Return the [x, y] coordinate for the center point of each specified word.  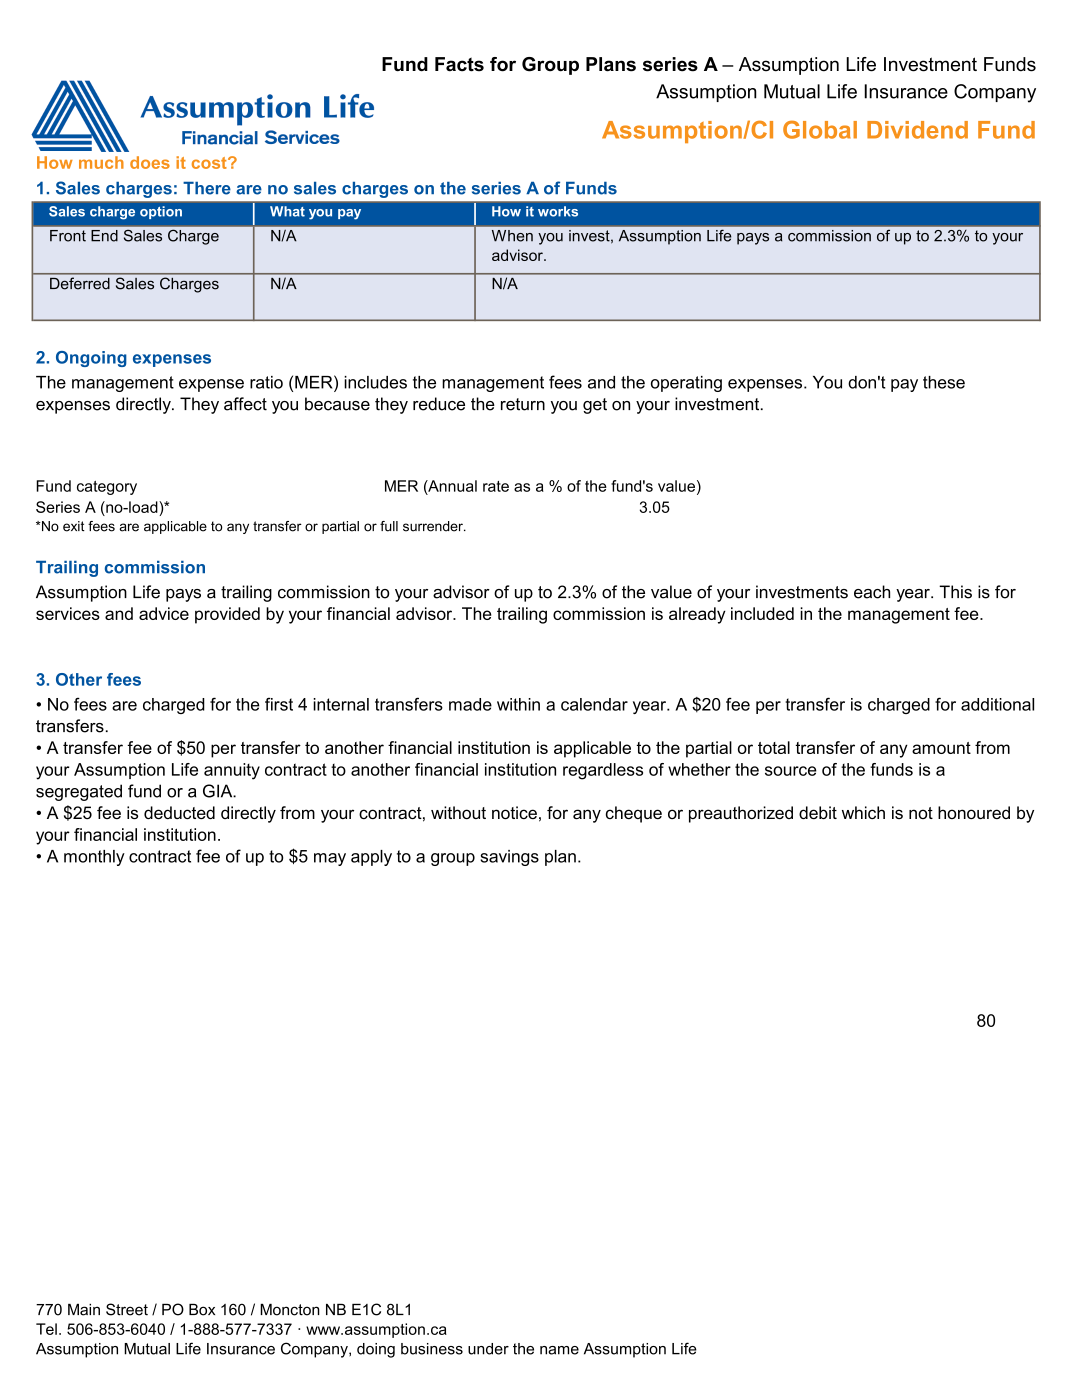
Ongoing [91, 359]
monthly [94, 858]
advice [164, 613]
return [523, 404]
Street [127, 1309]
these [944, 382]
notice [514, 812]
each [872, 592]
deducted [179, 812]
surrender [434, 526]
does [150, 162]
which [863, 812]
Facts [459, 64]
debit [818, 812]
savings [509, 858]
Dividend [917, 130]
